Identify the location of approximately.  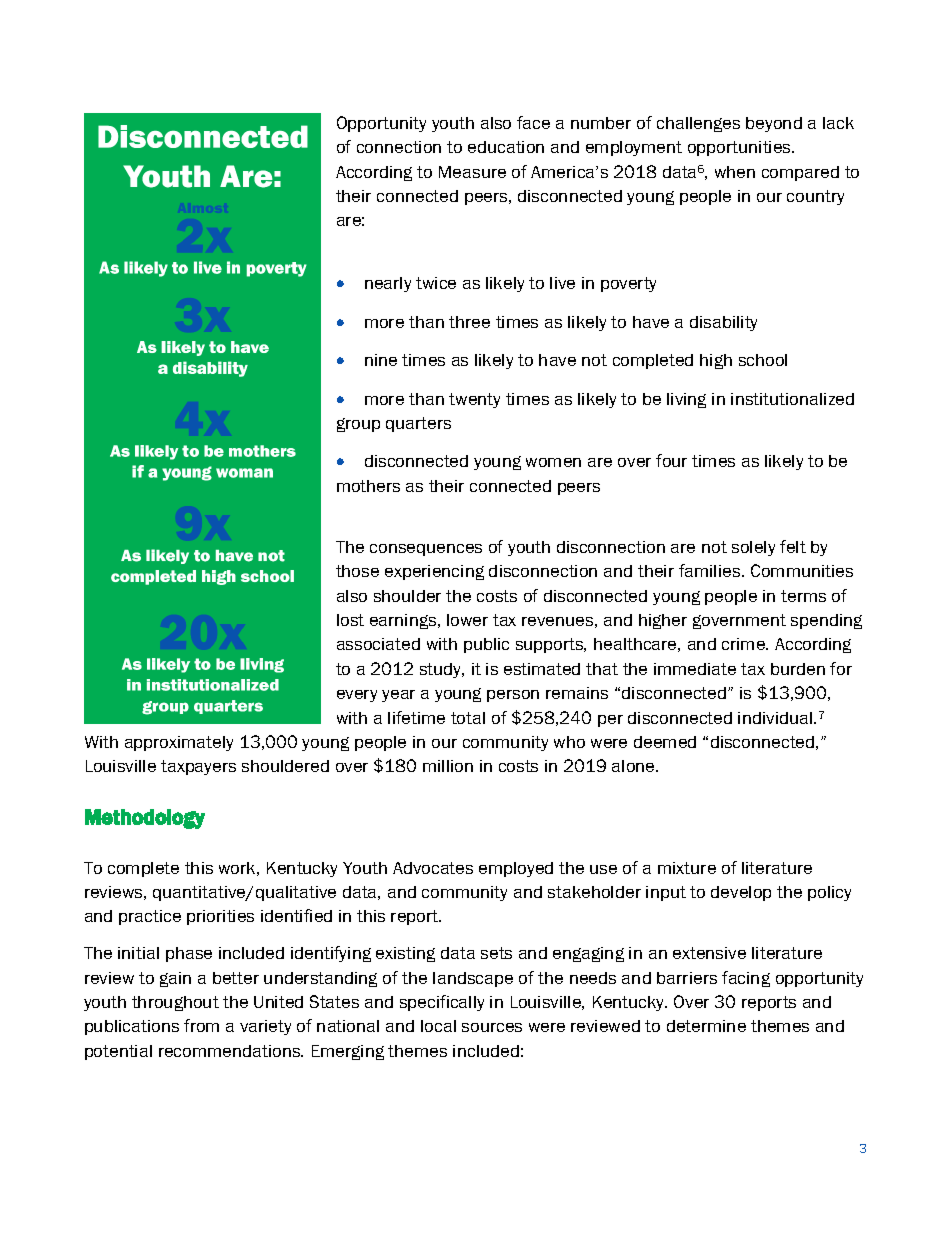
(179, 743).
